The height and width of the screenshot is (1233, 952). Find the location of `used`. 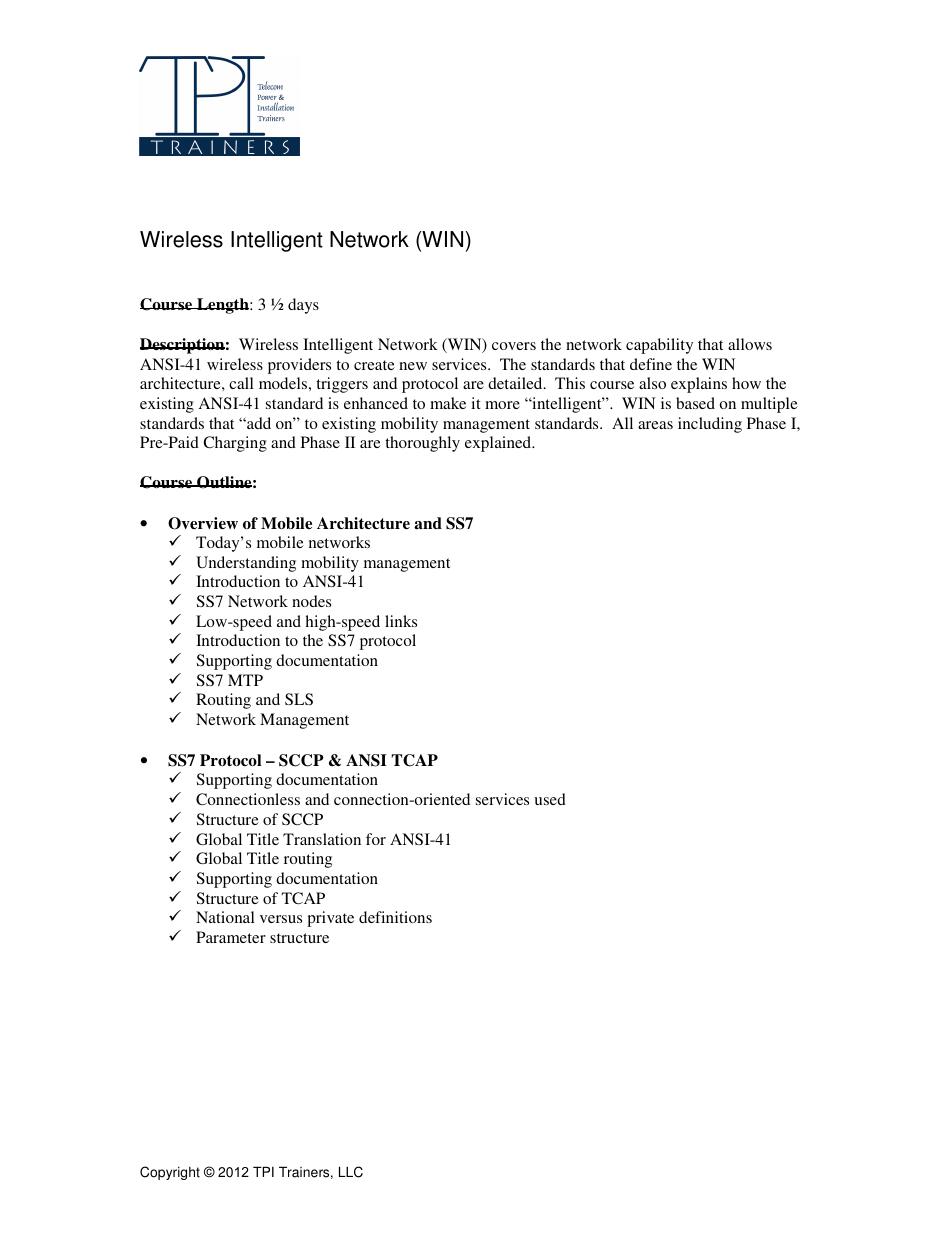

used is located at coordinates (550, 799).
